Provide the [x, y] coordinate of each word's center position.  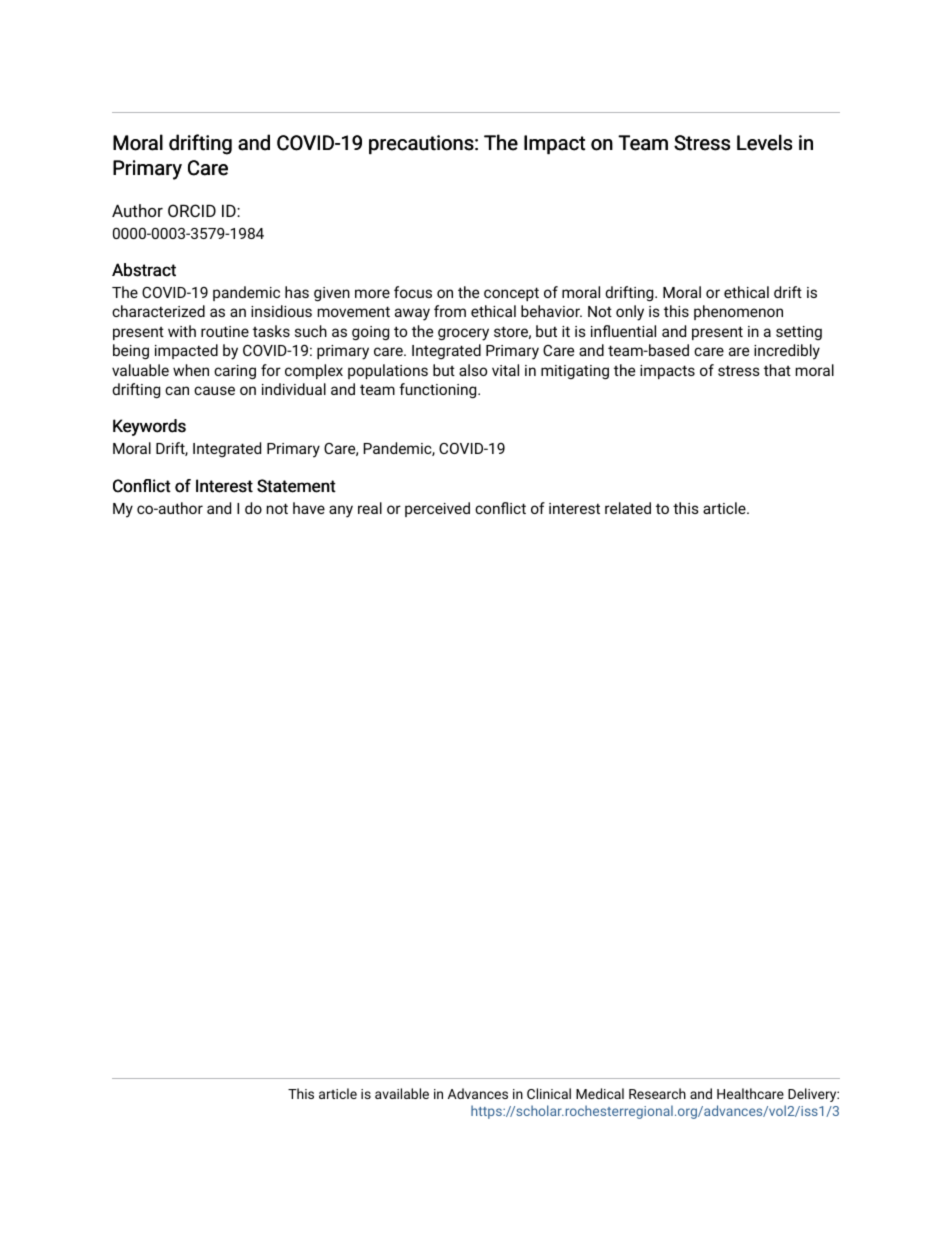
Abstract [144, 270]
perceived [437, 509]
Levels [764, 142]
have [309, 508]
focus [413, 292]
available [402, 1093]
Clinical [549, 1093]
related [628, 508]
